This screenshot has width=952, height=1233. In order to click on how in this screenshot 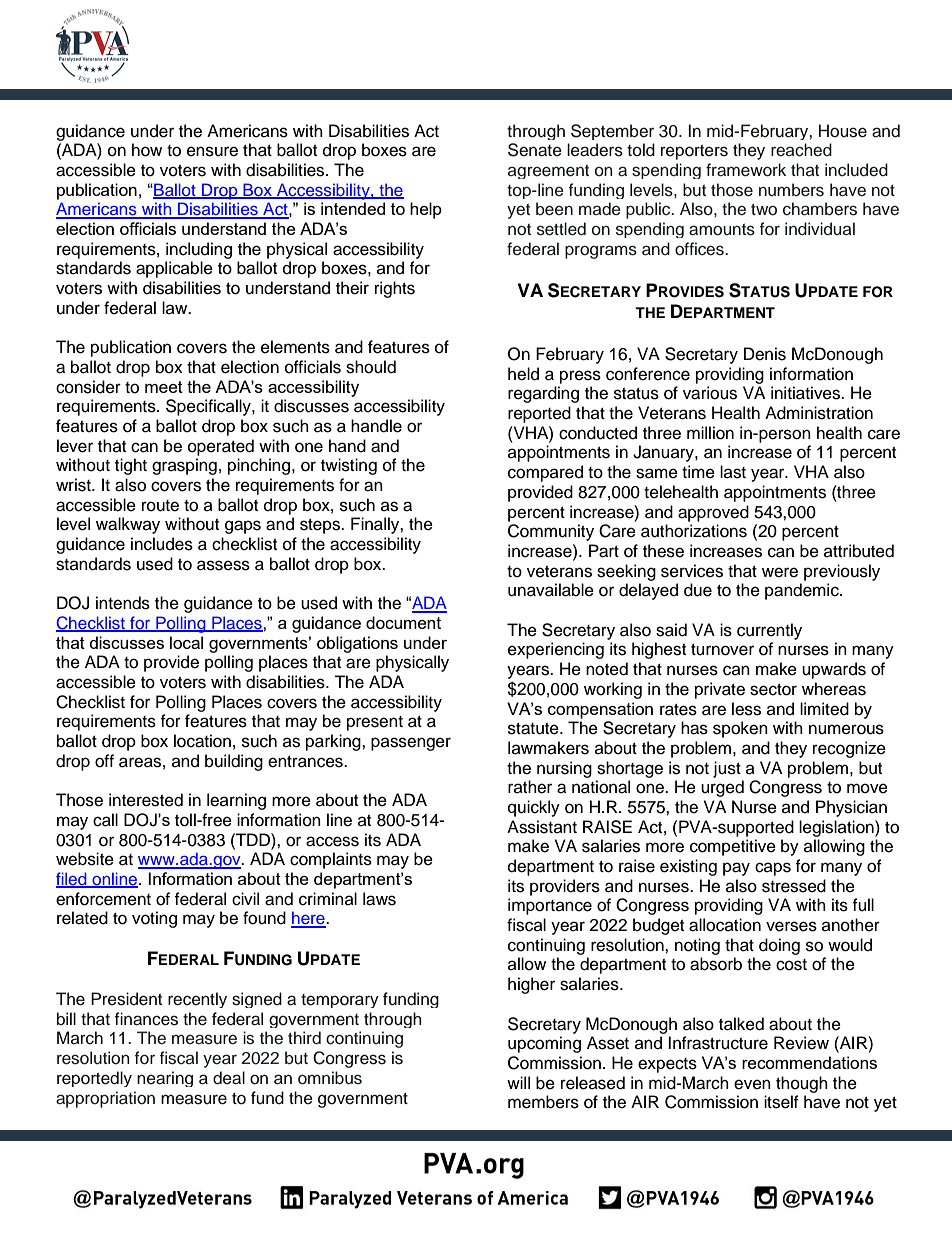, I will do `click(147, 150)`.
